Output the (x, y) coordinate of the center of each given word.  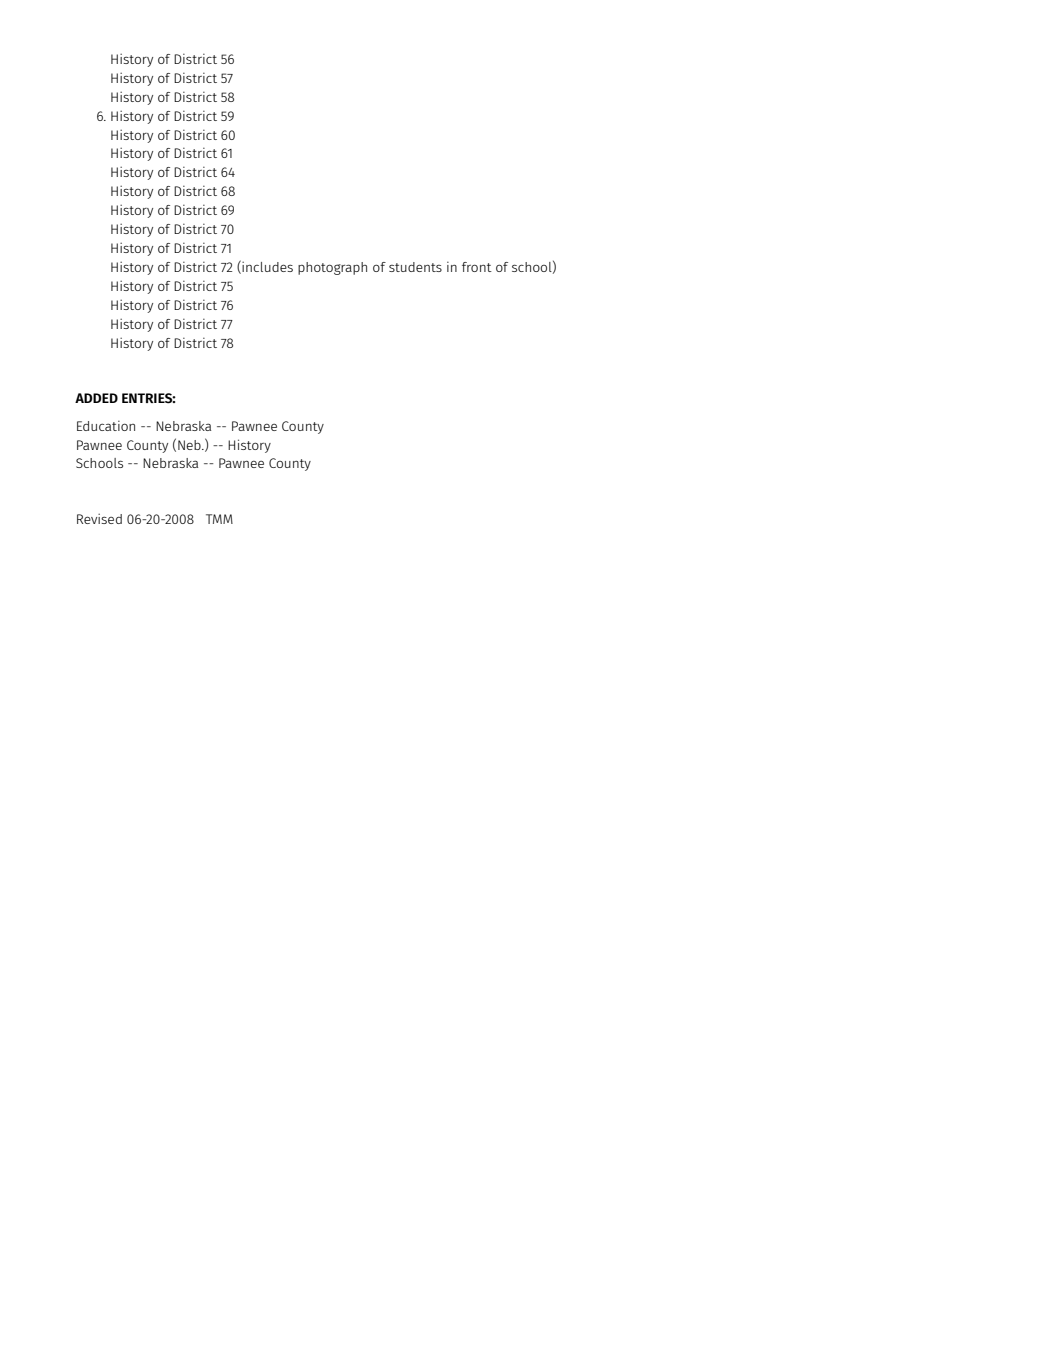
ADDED (96, 398)
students (415, 267)
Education (106, 426)
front (477, 267)
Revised (99, 518)
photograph (332, 268)
